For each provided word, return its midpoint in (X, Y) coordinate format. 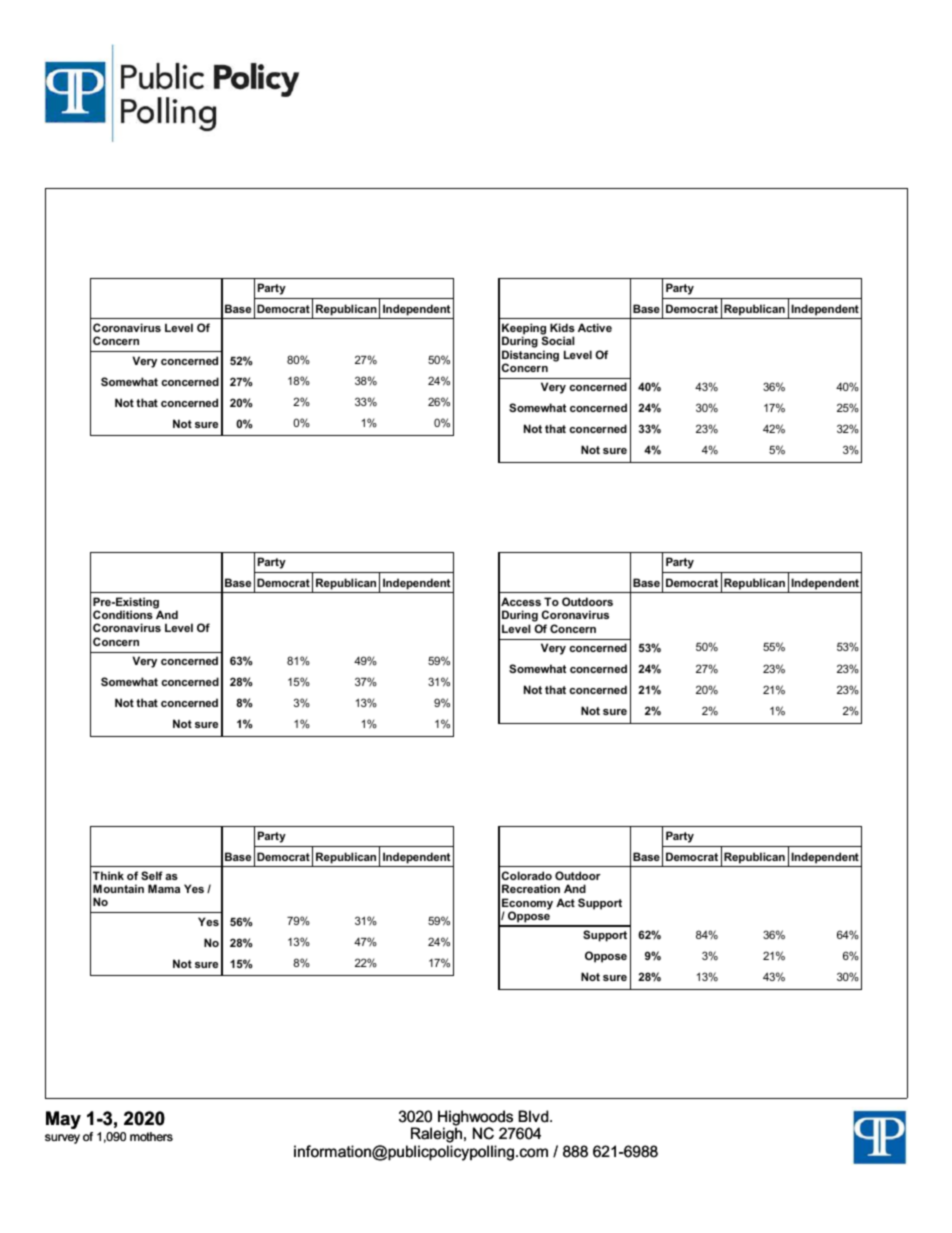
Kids (562, 327)
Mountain (118, 888)
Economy (527, 905)
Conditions (123, 614)
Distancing (530, 357)
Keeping (524, 330)
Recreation (531, 888)
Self (152, 875)
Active (595, 327)
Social (558, 340)
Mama (164, 888)
